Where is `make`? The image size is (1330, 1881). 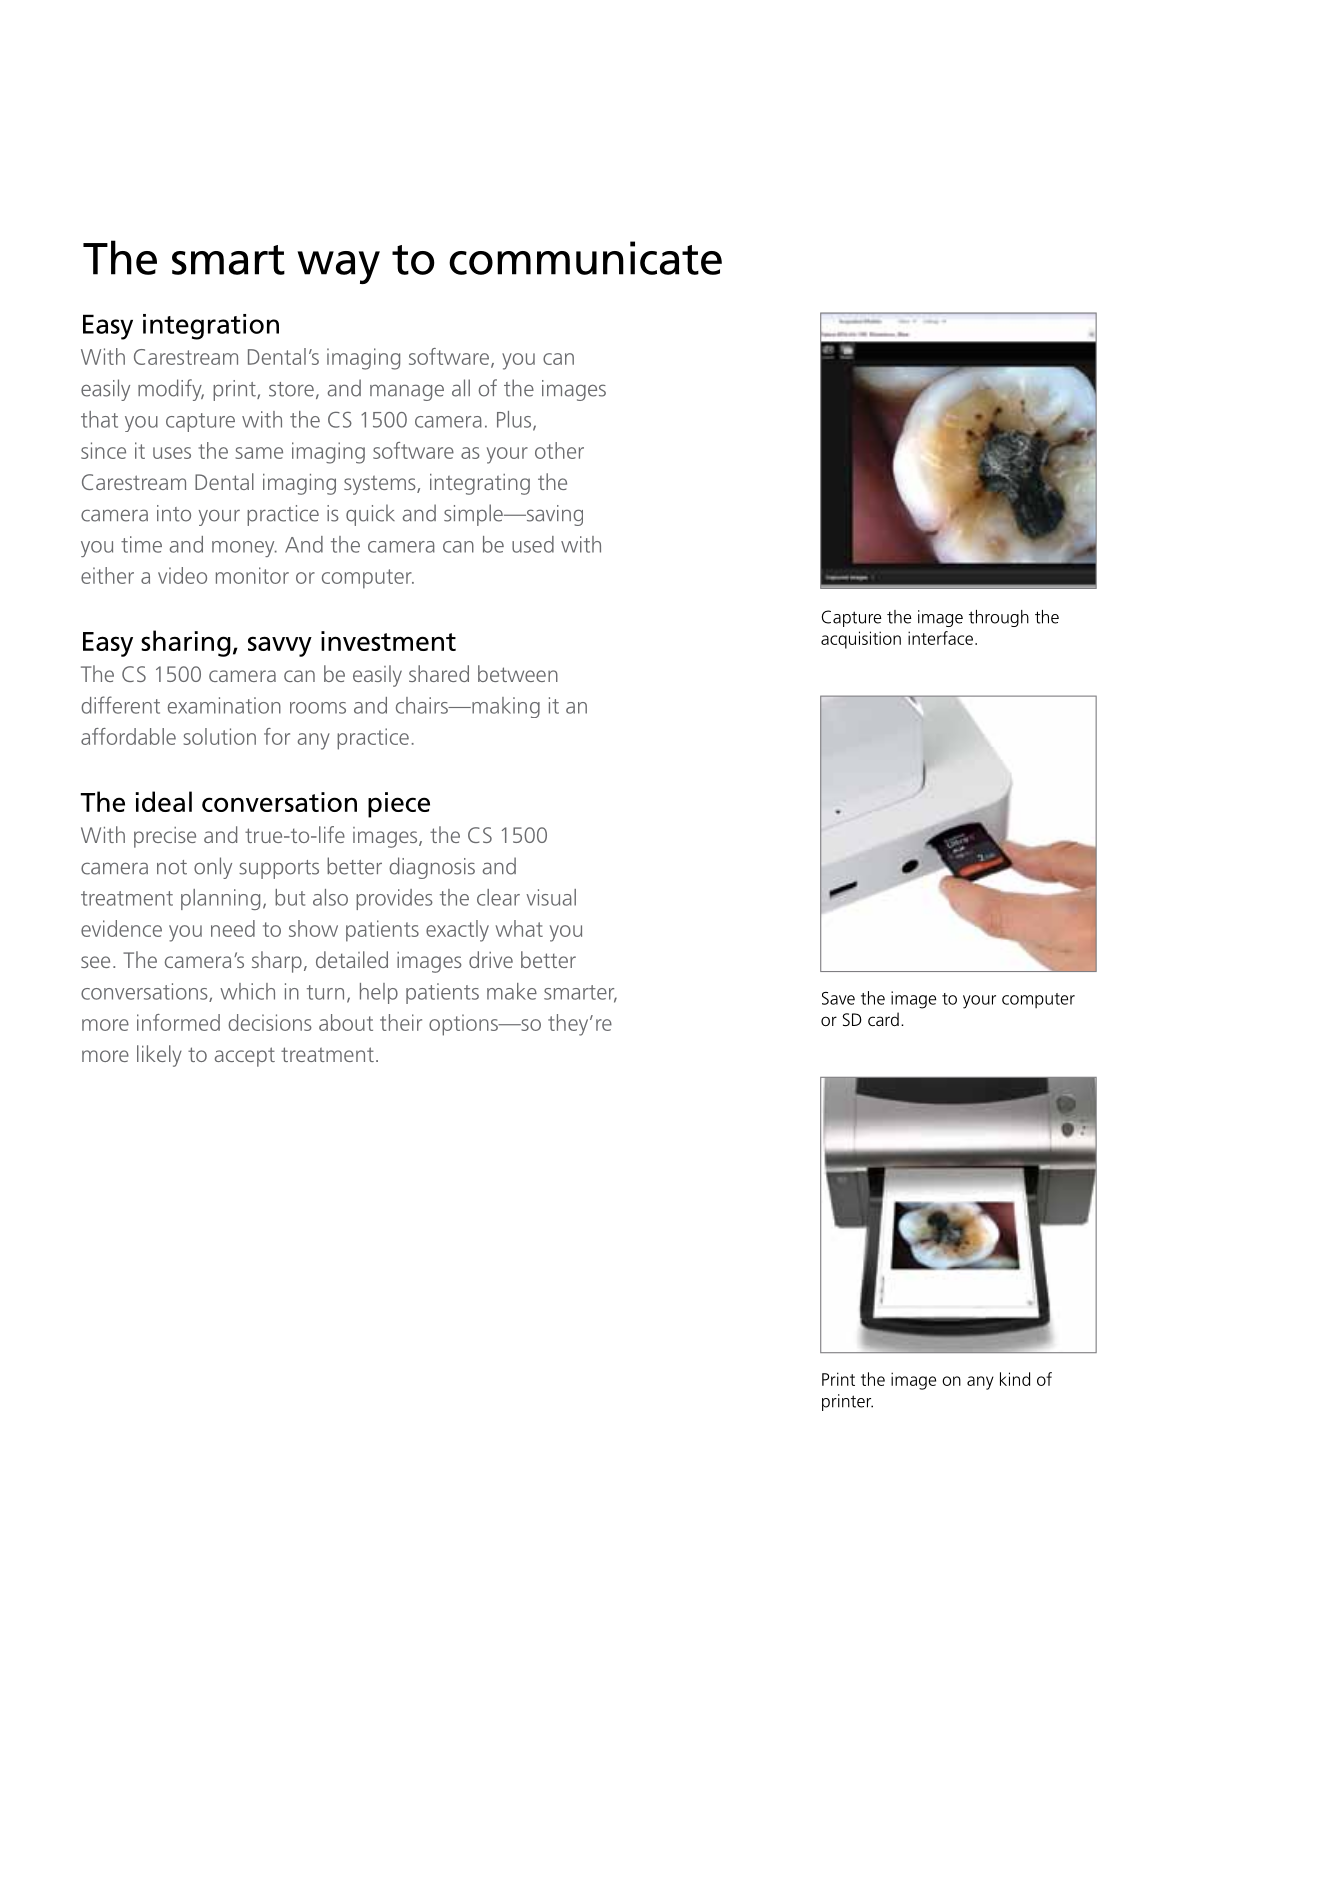
make is located at coordinates (512, 991).
